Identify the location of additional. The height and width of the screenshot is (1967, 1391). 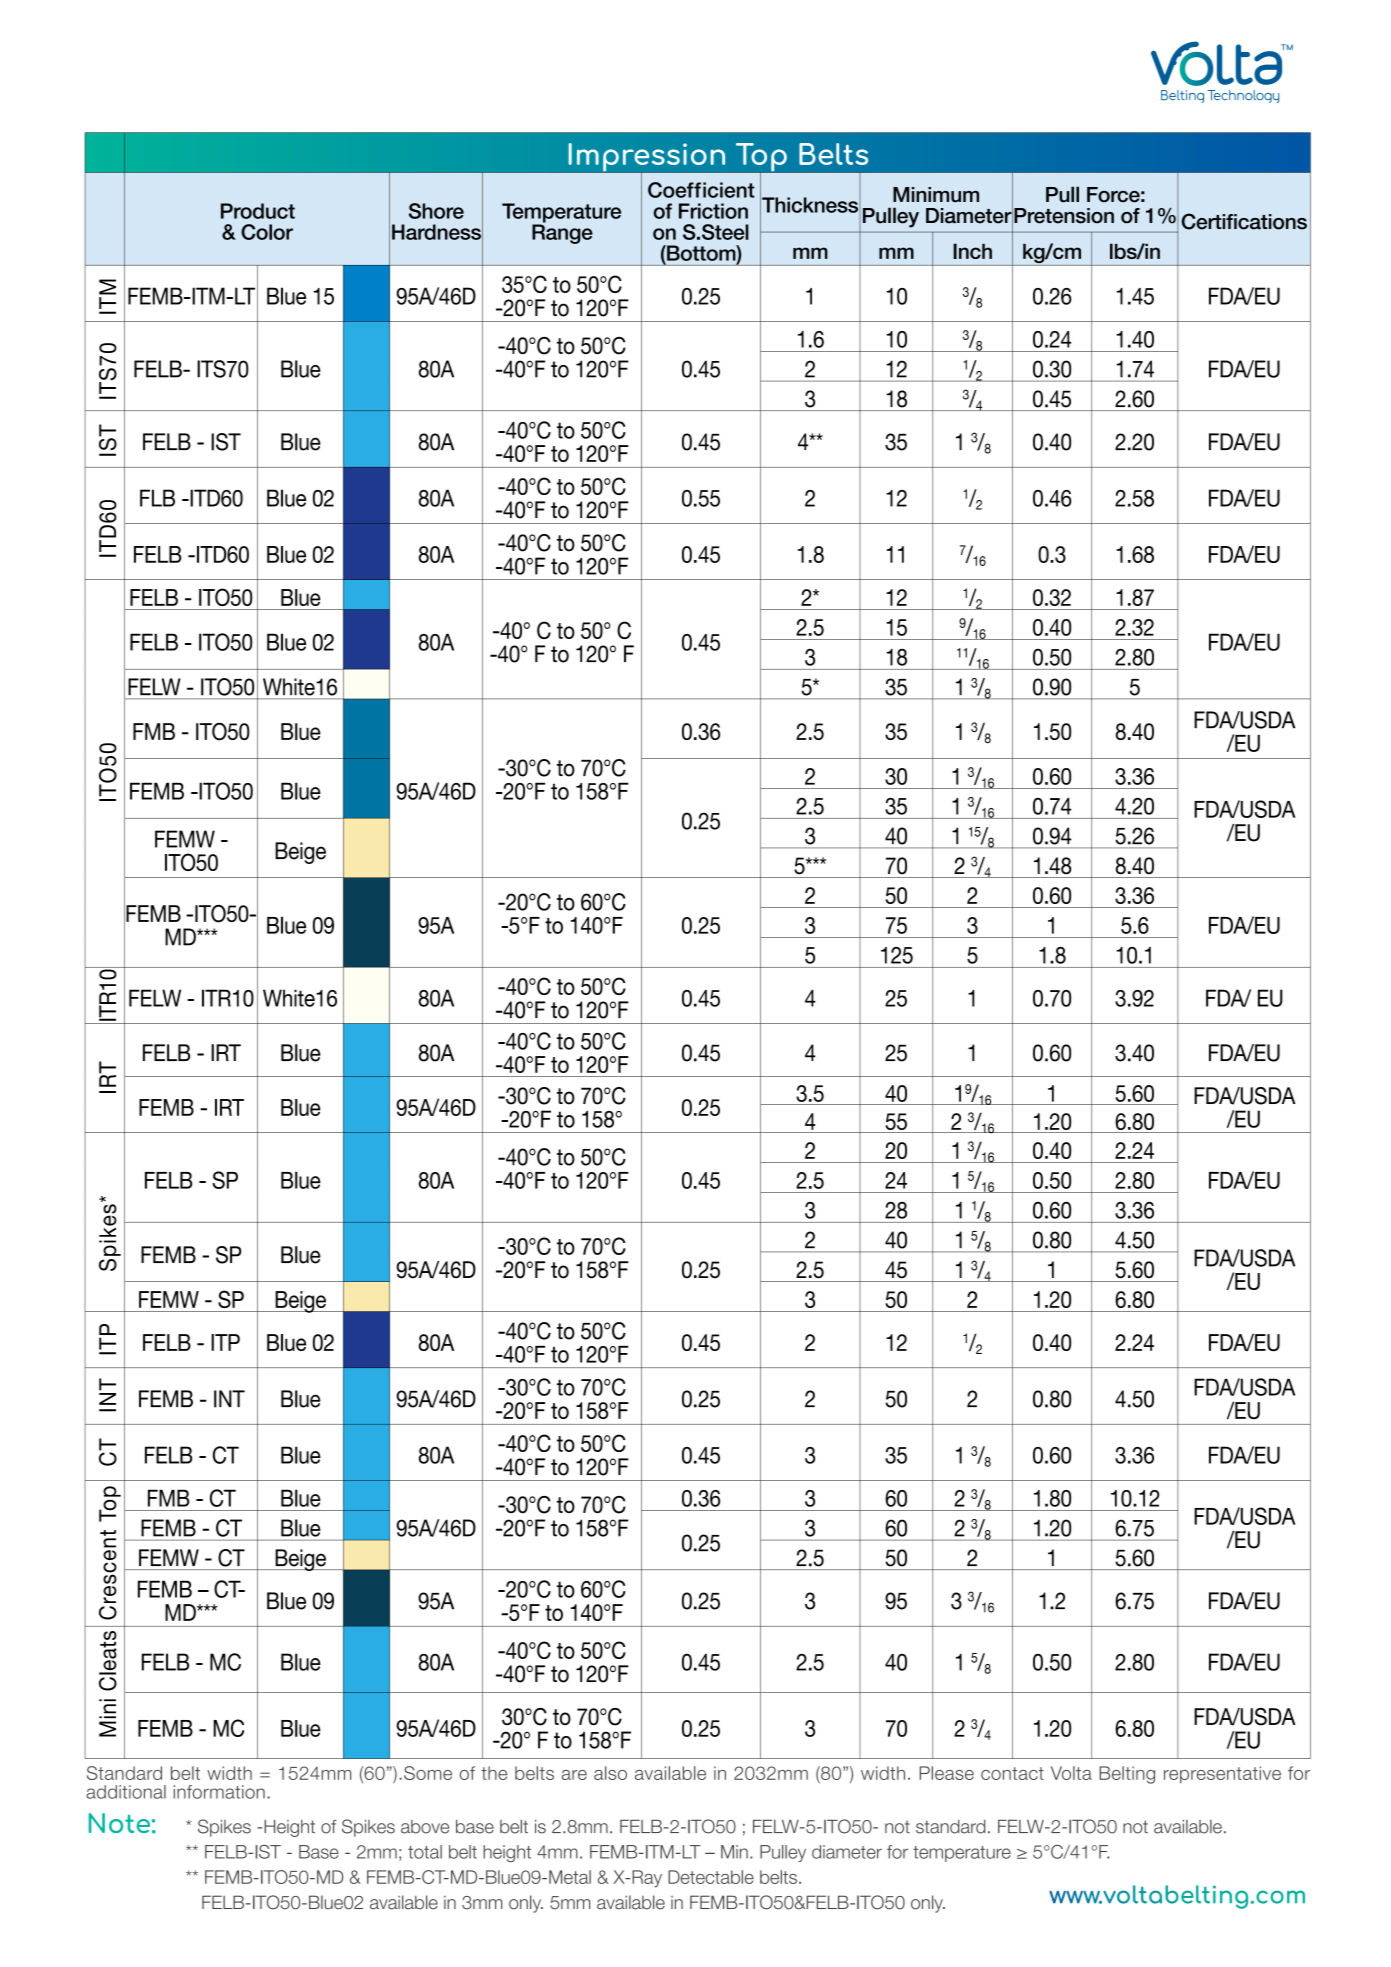
(126, 1792).
